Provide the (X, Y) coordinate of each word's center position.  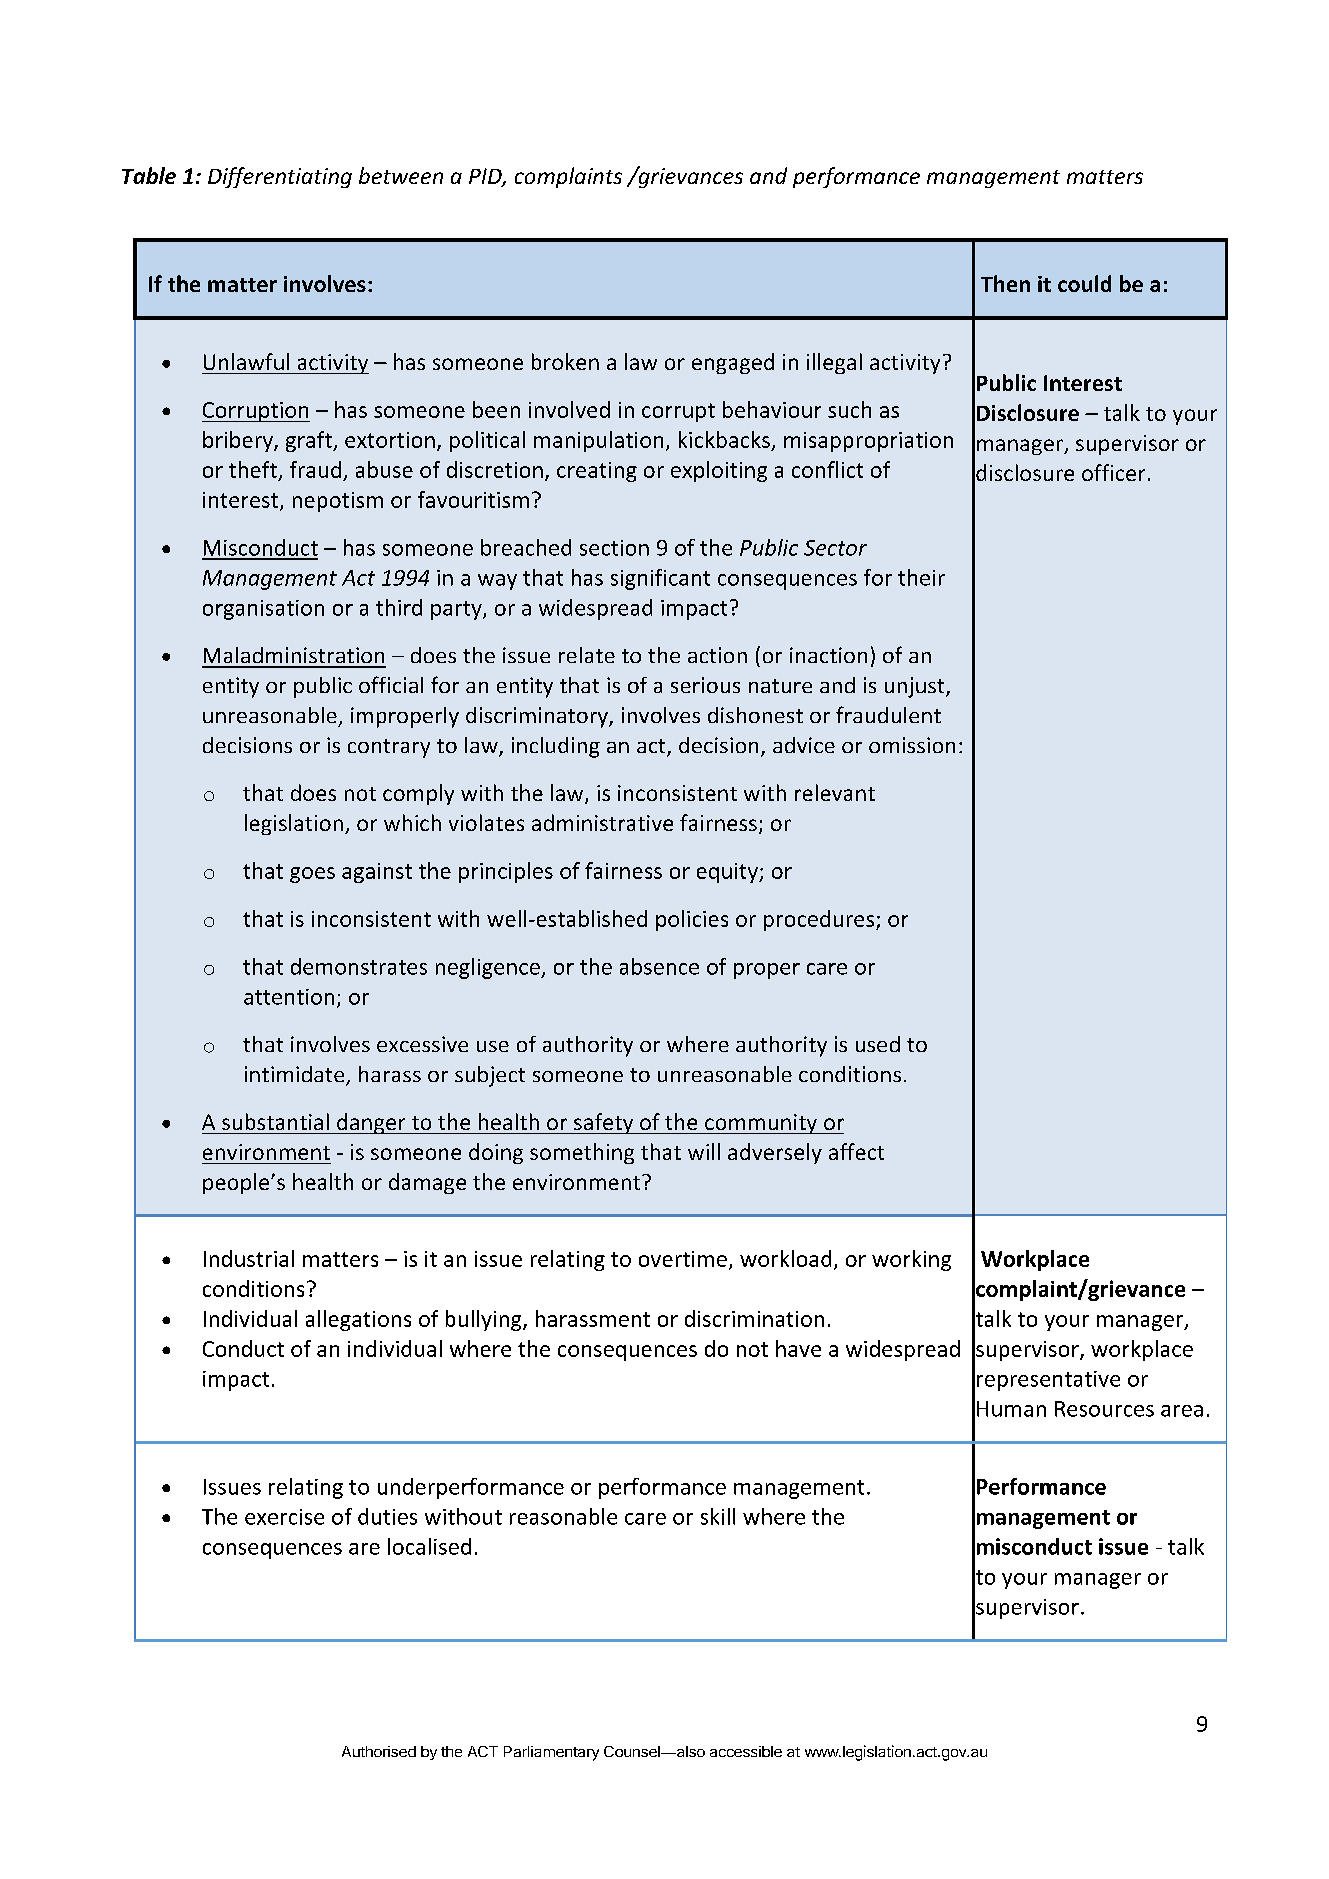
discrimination (754, 1318)
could (1084, 283)
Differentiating (280, 177)
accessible (746, 1751)
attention (289, 997)
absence (659, 966)
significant (660, 579)
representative (1048, 1381)
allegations (358, 1320)
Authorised (379, 1751)
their (921, 577)
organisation (263, 610)
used (878, 1044)
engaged (733, 363)
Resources (1104, 1409)
